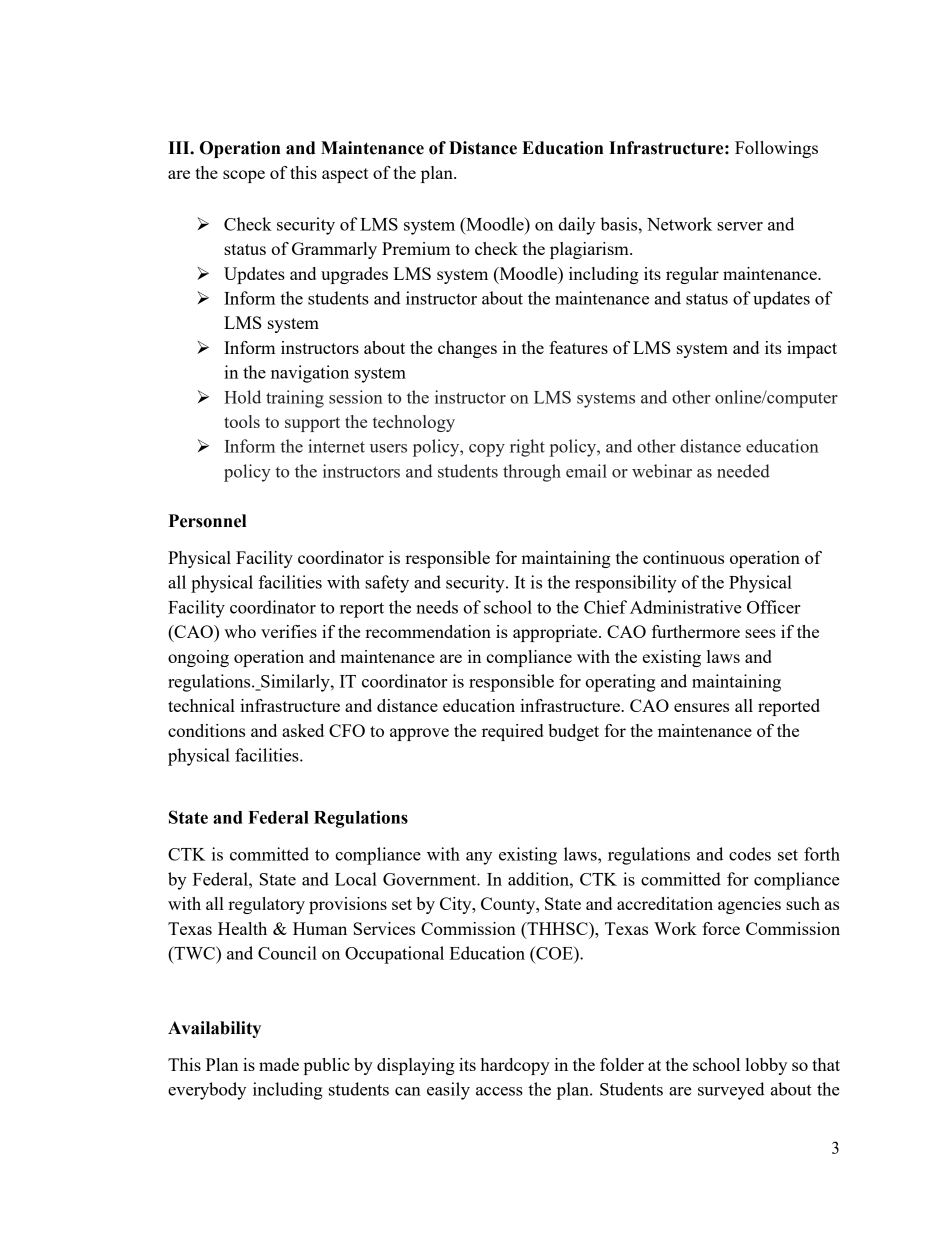 The height and width of the document is (1233, 952). What do you see at coordinates (576, 226) in the document?
I see `daily` at bounding box center [576, 226].
